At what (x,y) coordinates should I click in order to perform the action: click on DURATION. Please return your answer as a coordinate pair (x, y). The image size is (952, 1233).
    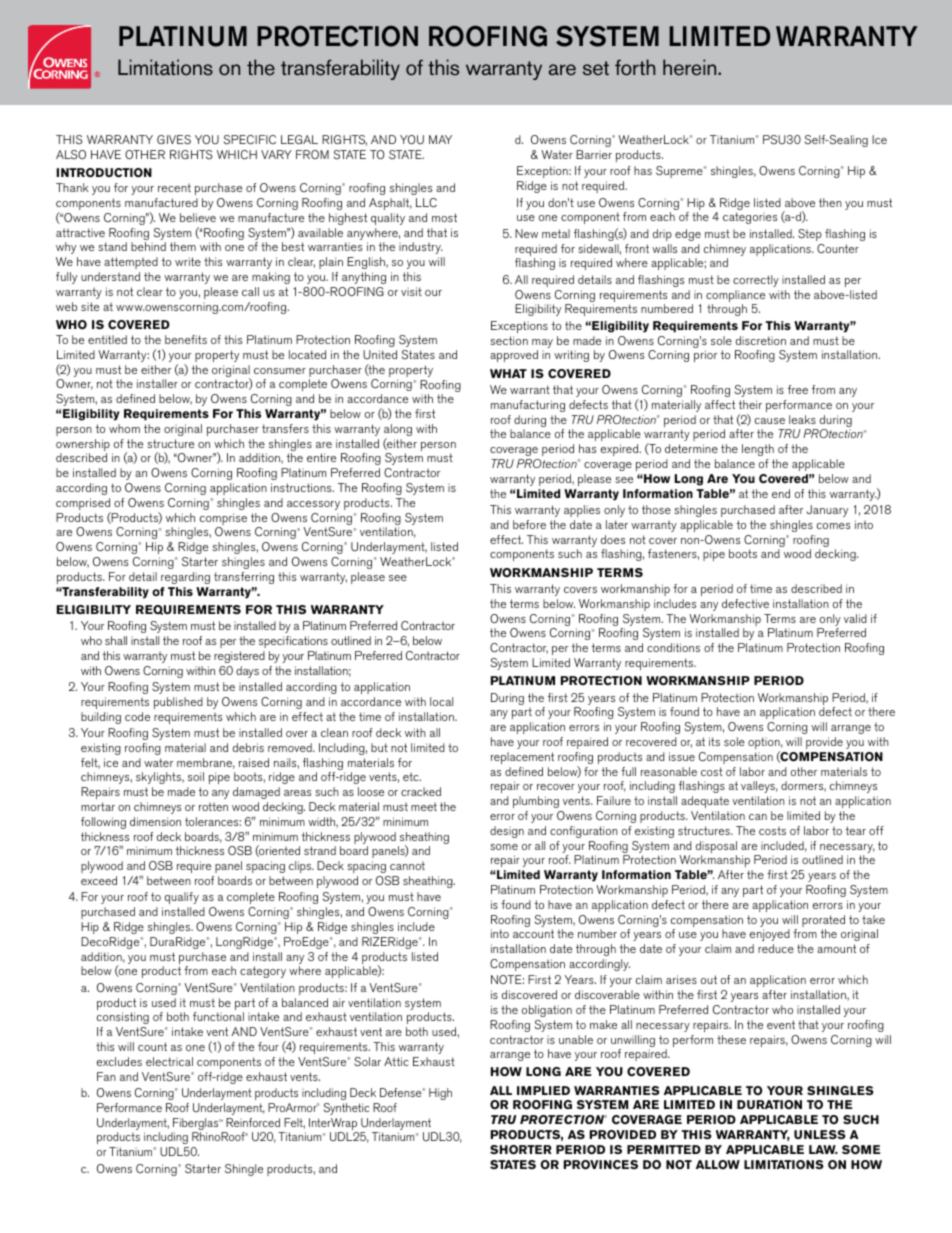
    Looking at the image, I should click on (769, 1104).
